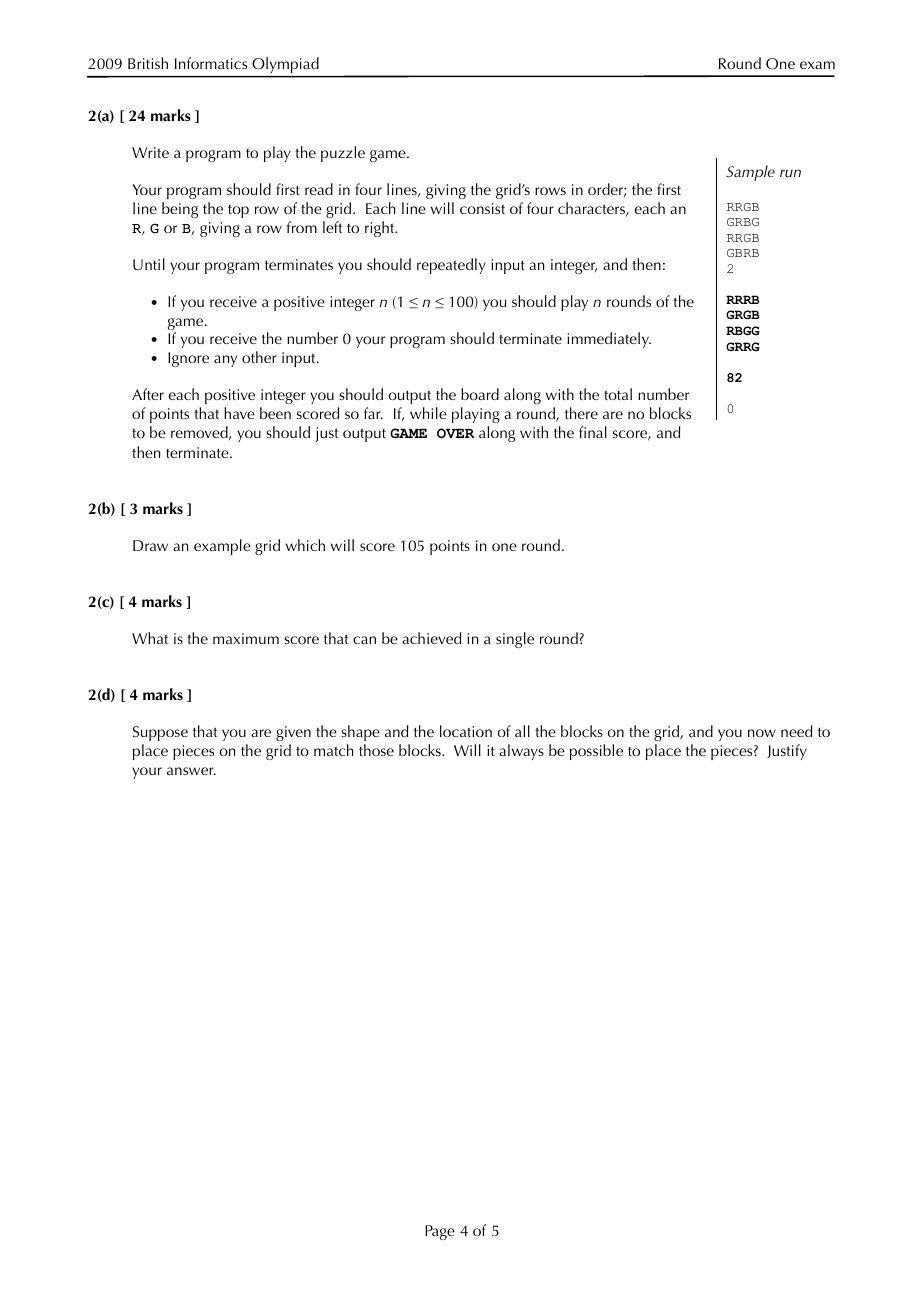 The width and height of the screenshot is (924, 1308). Describe the element at coordinates (431, 638) in the screenshot. I see `achieved` at that location.
